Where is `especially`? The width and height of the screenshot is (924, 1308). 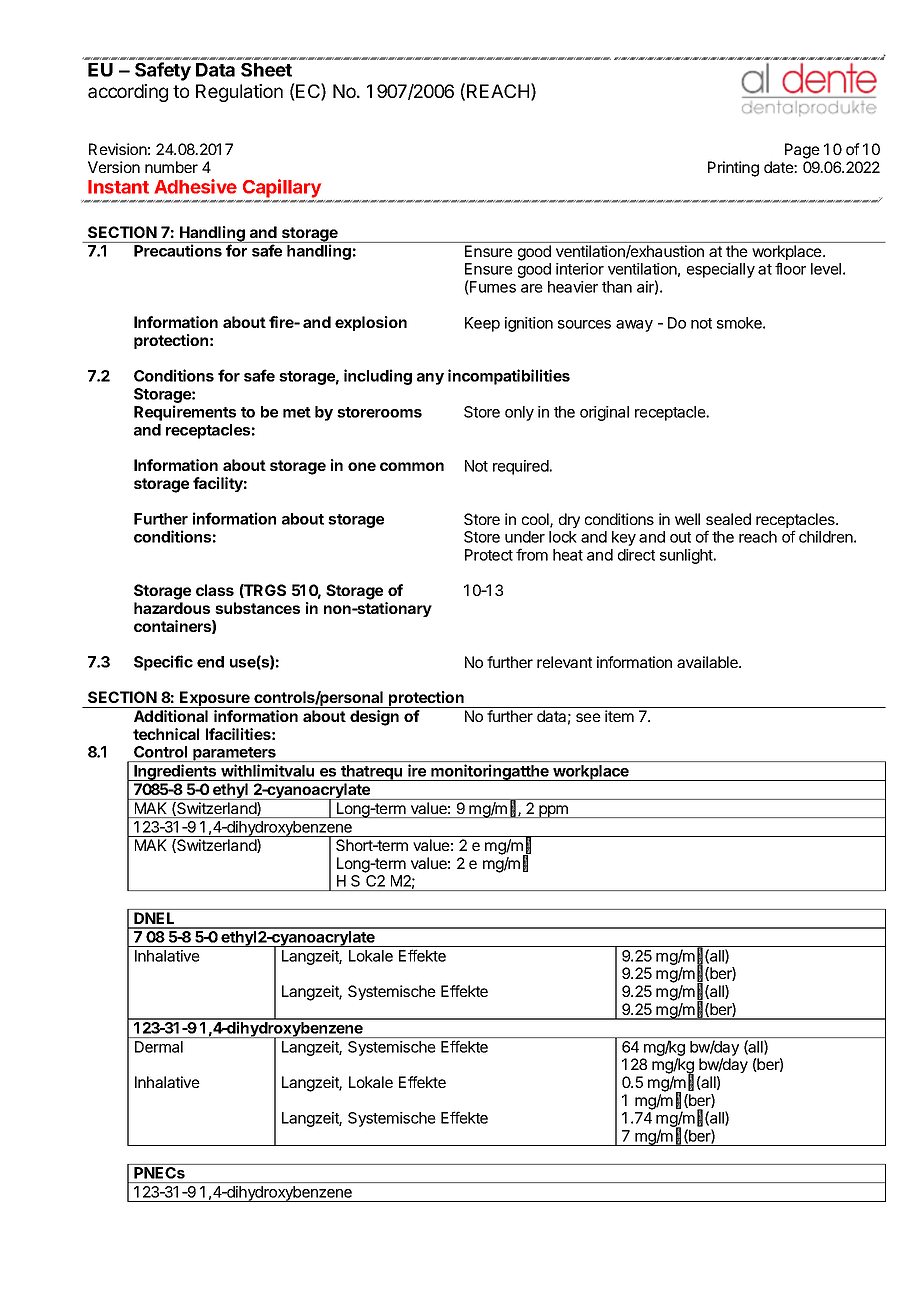 especially is located at coordinates (721, 270).
